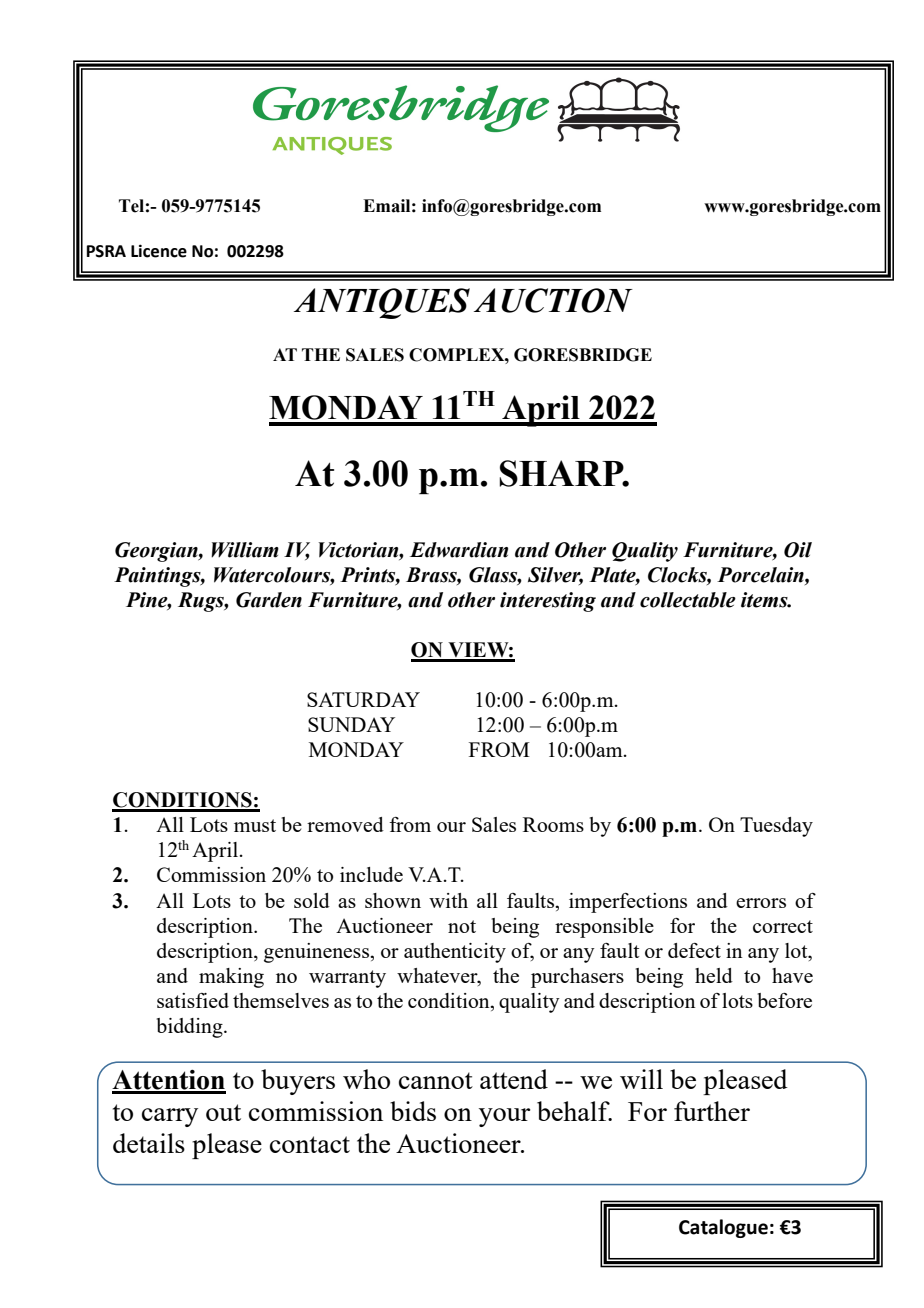  What do you see at coordinates (312, 900) in the screenshot?
I see `sold` at bounding box center [312, 900].
